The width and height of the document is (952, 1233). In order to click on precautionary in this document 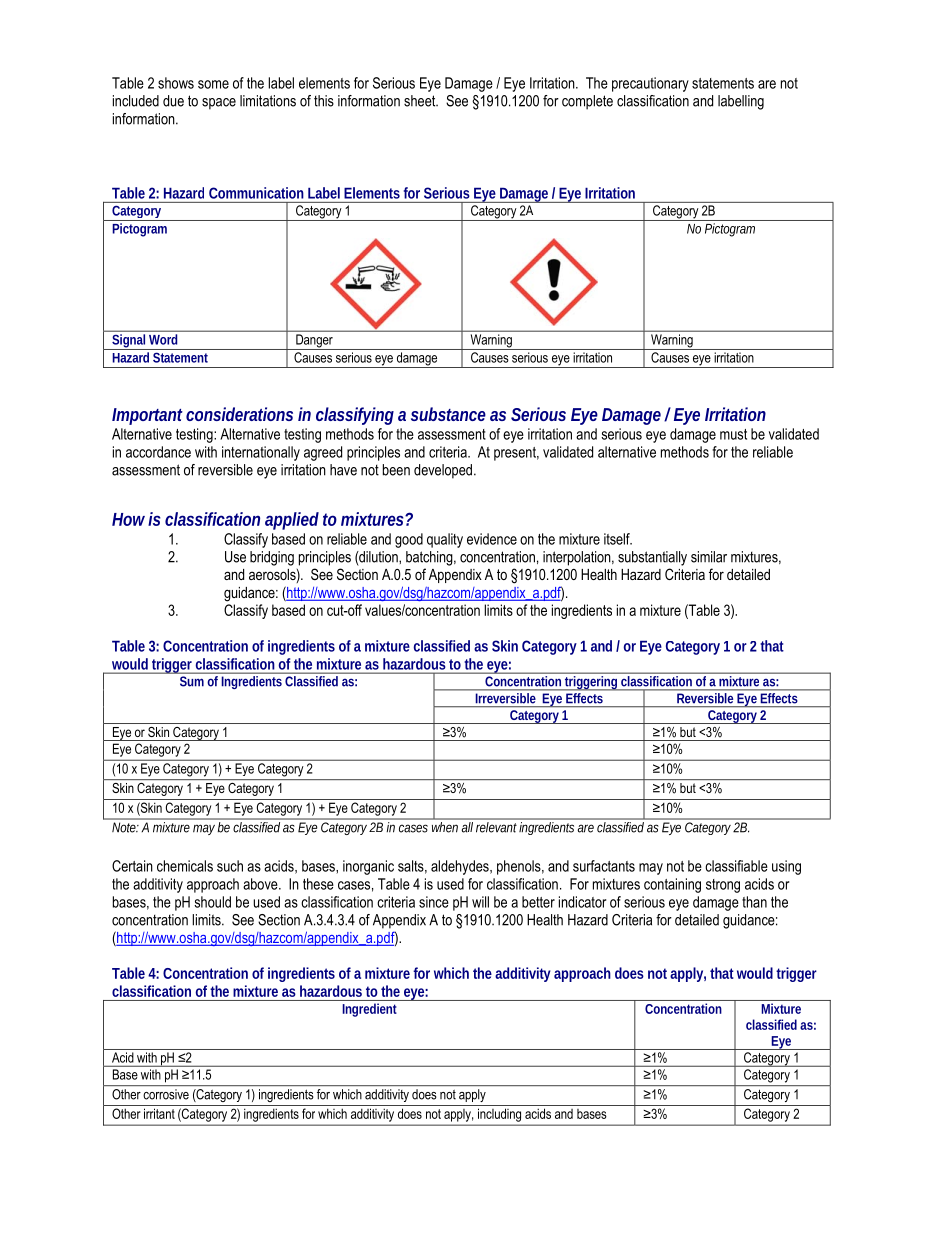, I will do `click(650, 84)`.
